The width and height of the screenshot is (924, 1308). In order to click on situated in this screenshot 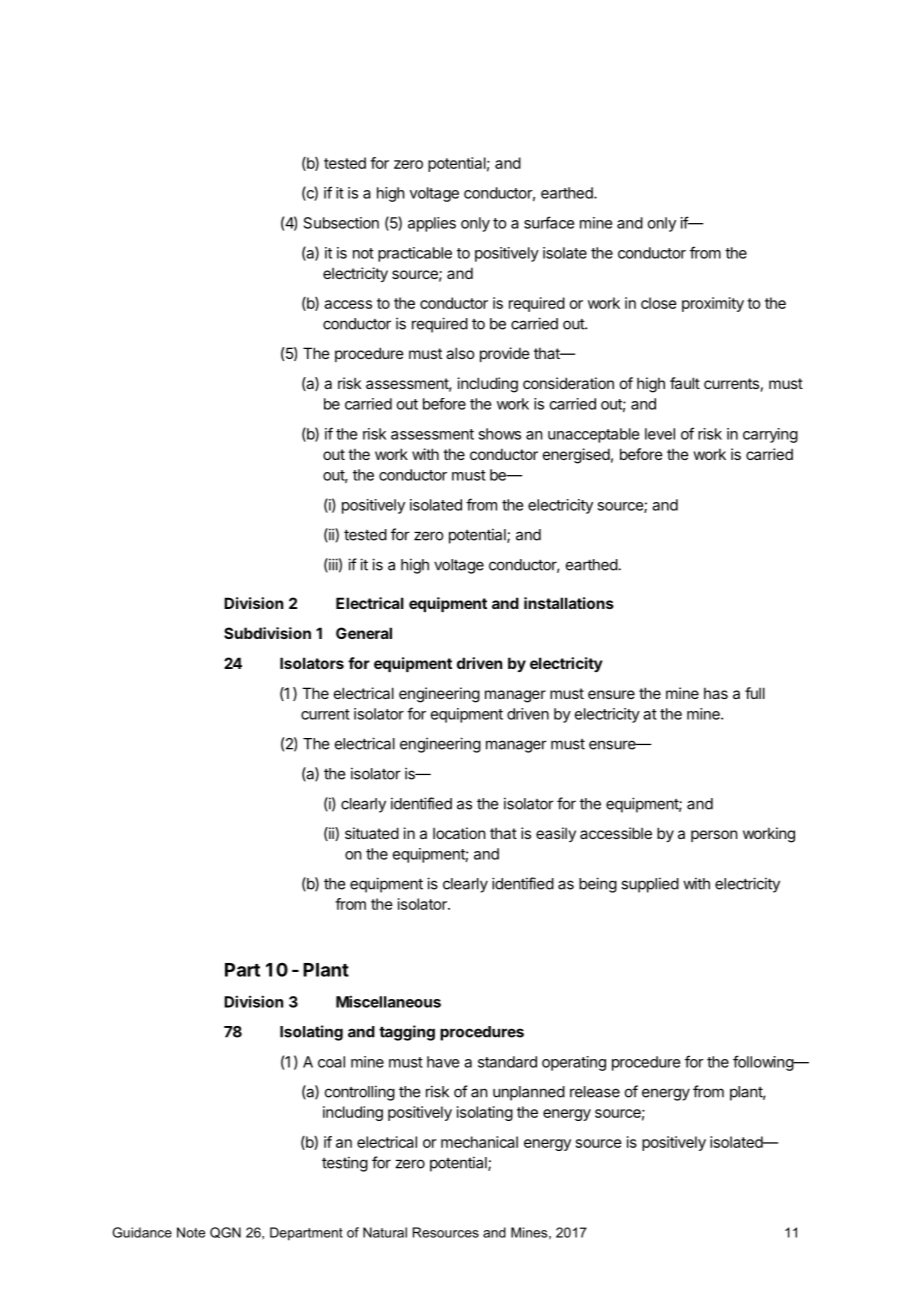, I will do `click(372, 833)`.
